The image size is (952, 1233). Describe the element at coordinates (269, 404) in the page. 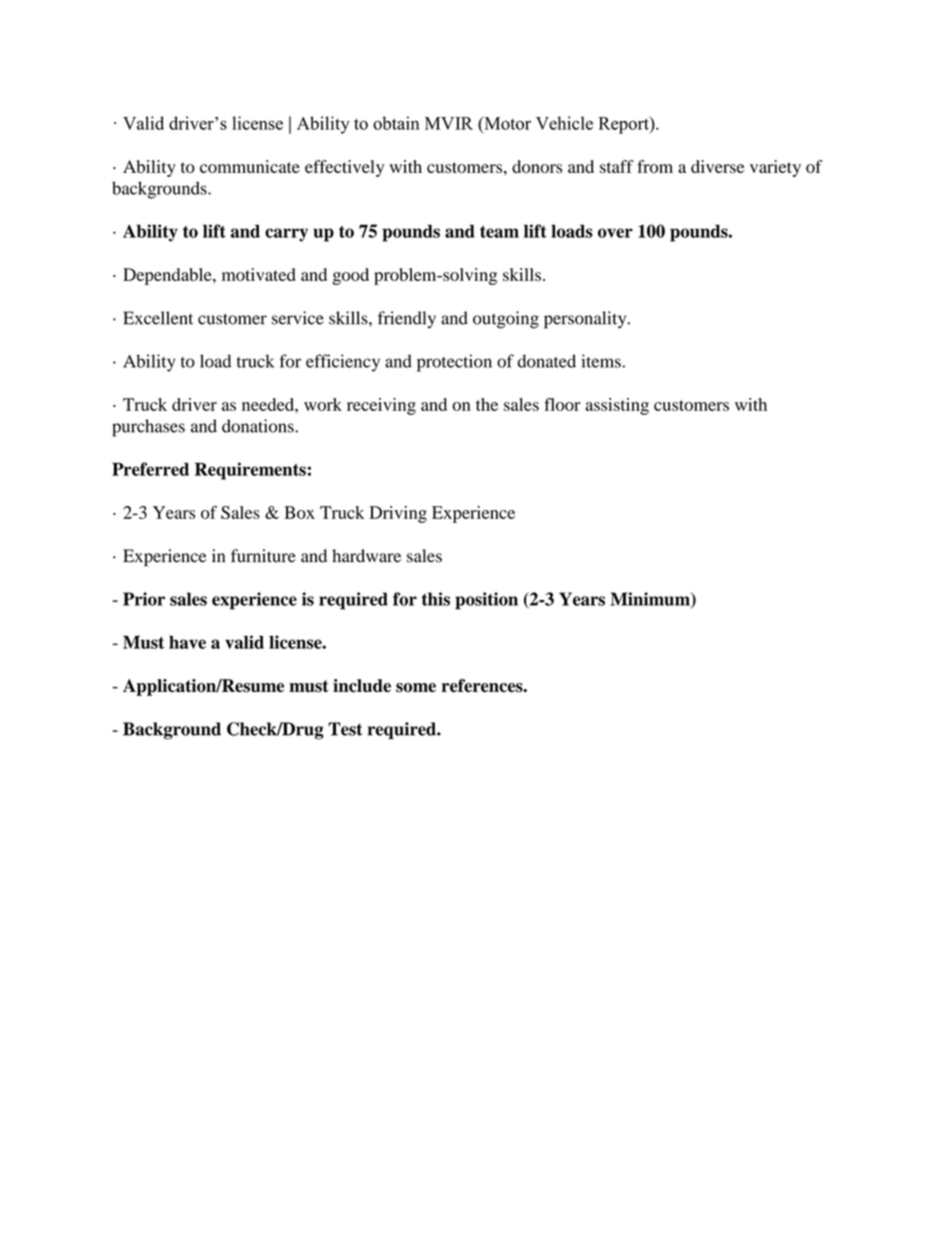

I see `needed` at that location.
